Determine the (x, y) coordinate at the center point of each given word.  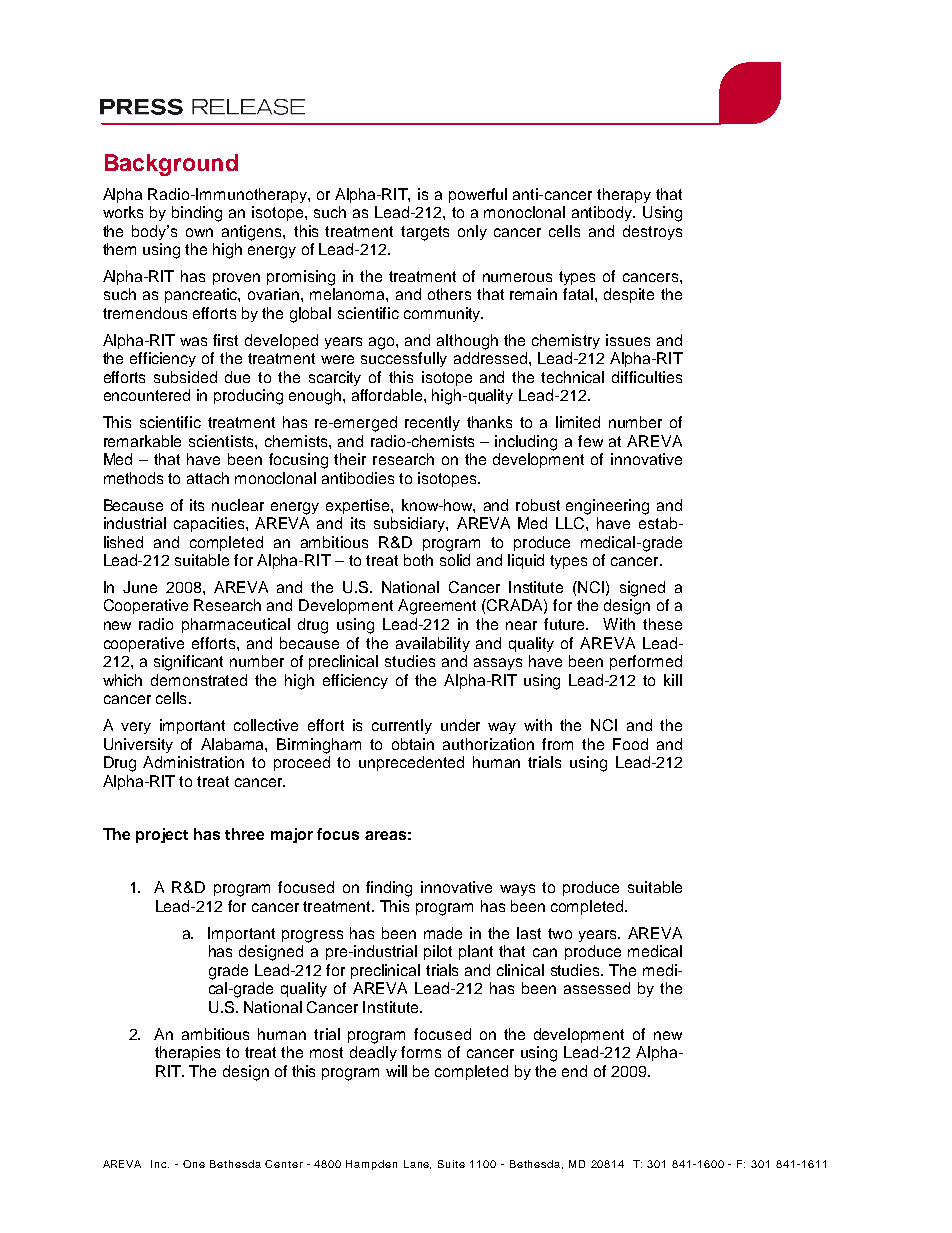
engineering (607, 507)
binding (197, 214)
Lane (417, 1164)
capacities (210, 524)
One (194, 1164)
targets (425, 233)
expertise (359, 506)
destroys (652, 232)
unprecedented (411, 763)
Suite (451, 1164)
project (162, 835)
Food (630, 744)
